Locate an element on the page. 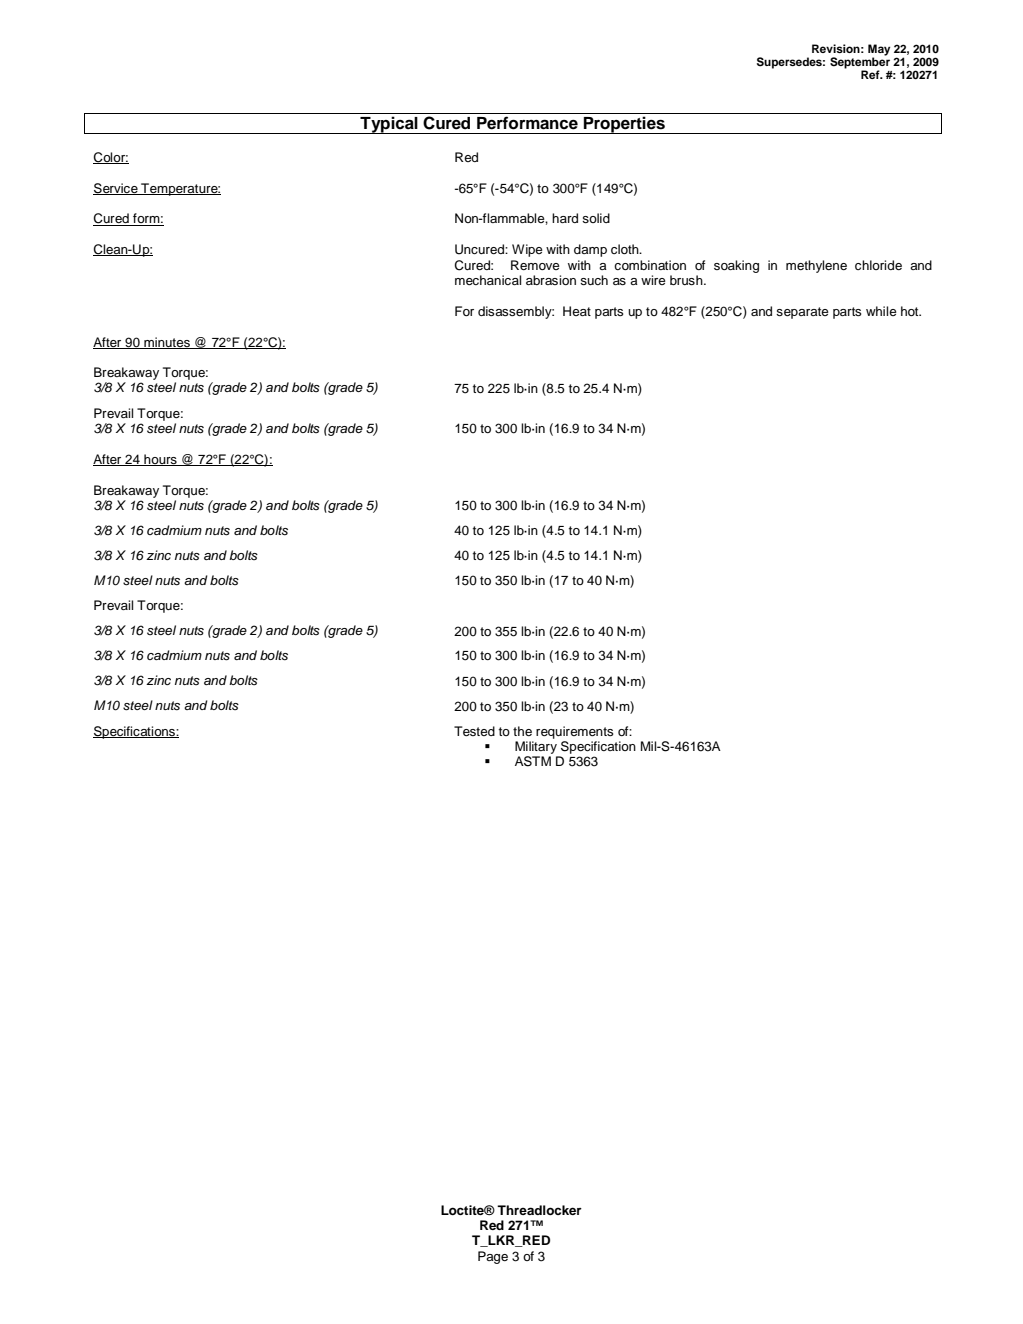 The image size is (1023, 1324). Page is located at coordinates (493, 1257).
